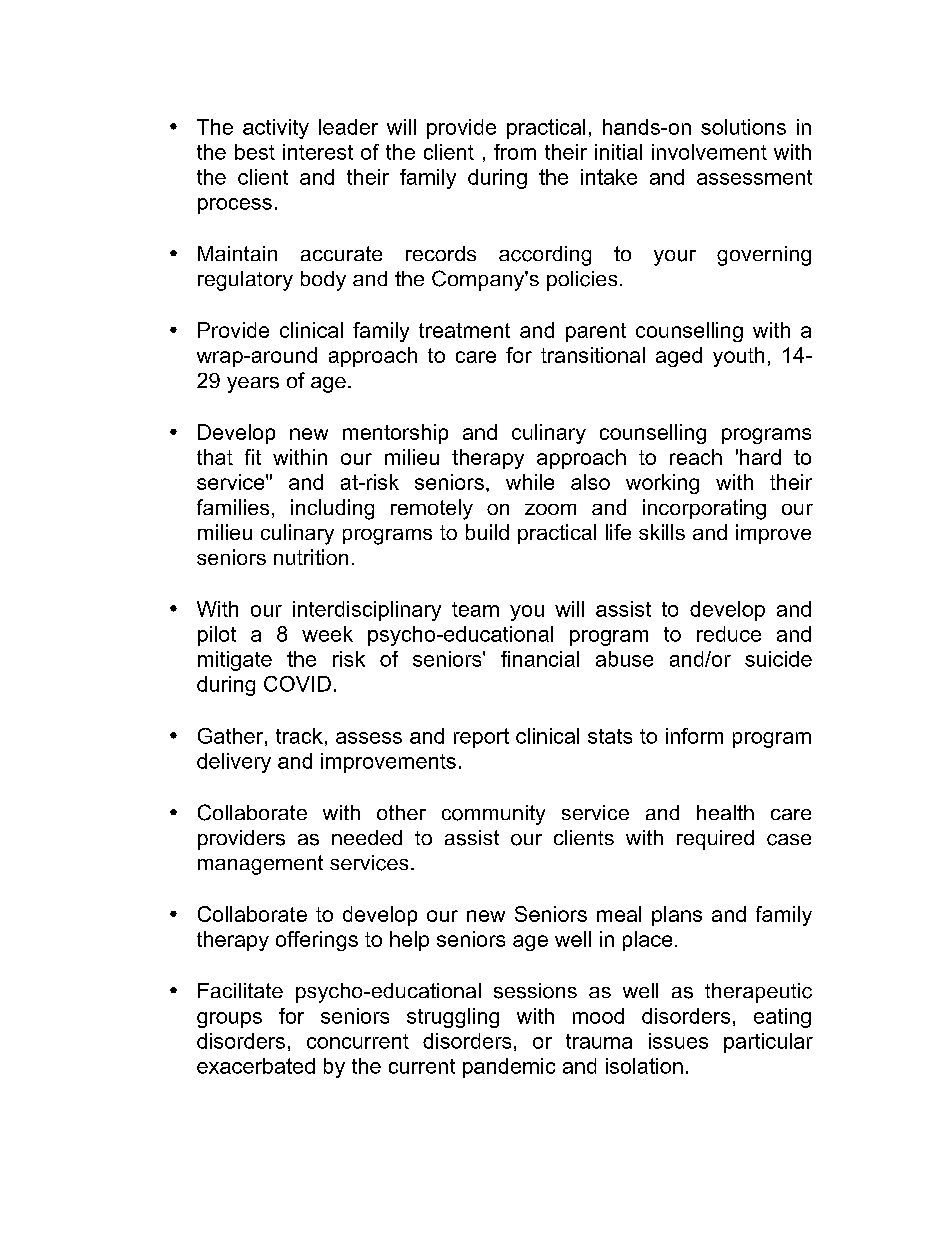 Image resolution: width=952 pixels, height=1233 pixels. Describe the element at coordinates (509, 1068) in the screenshot. I see `pandemic` at that location.
